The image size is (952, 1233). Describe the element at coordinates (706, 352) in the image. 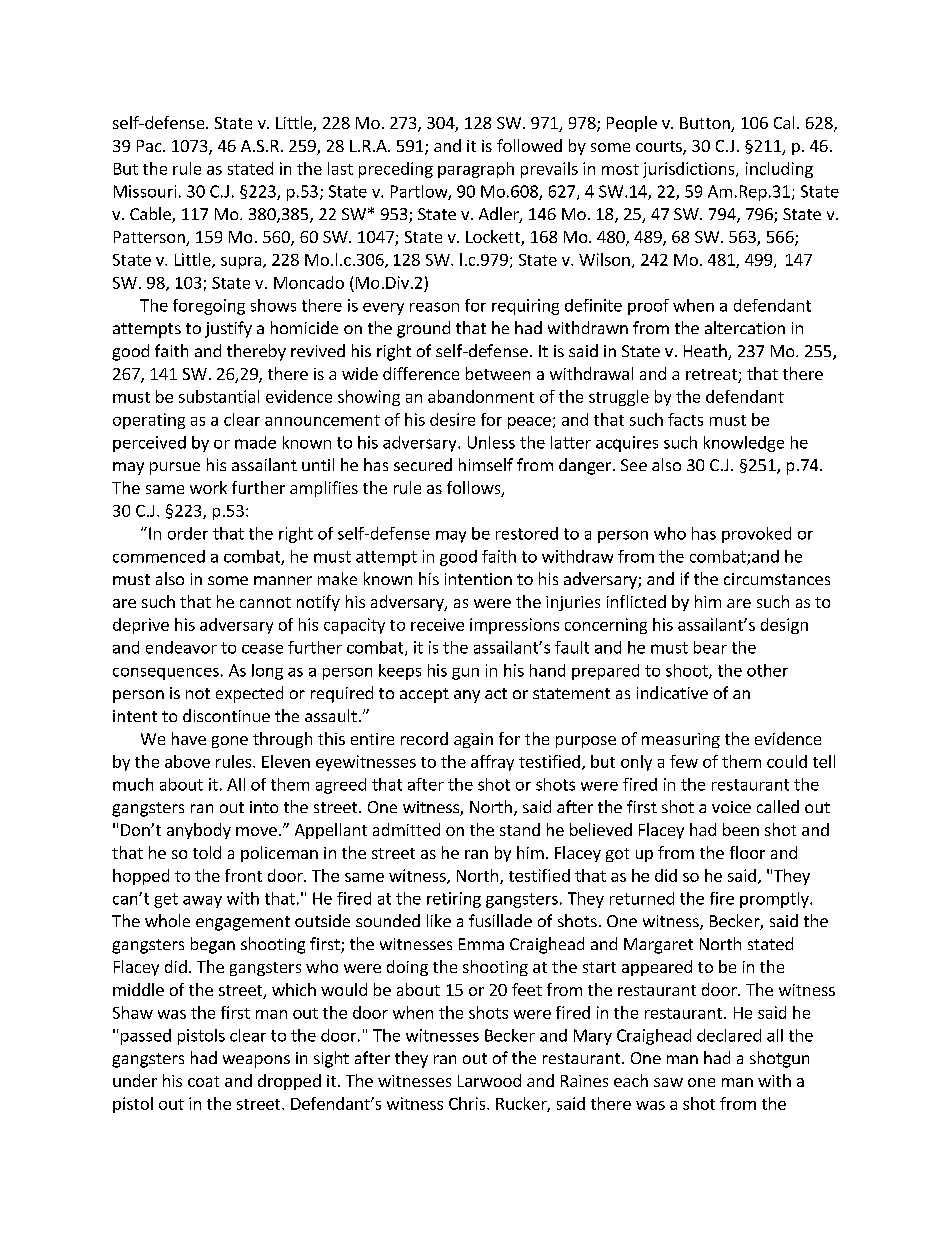

I see `Heath` at that location.
